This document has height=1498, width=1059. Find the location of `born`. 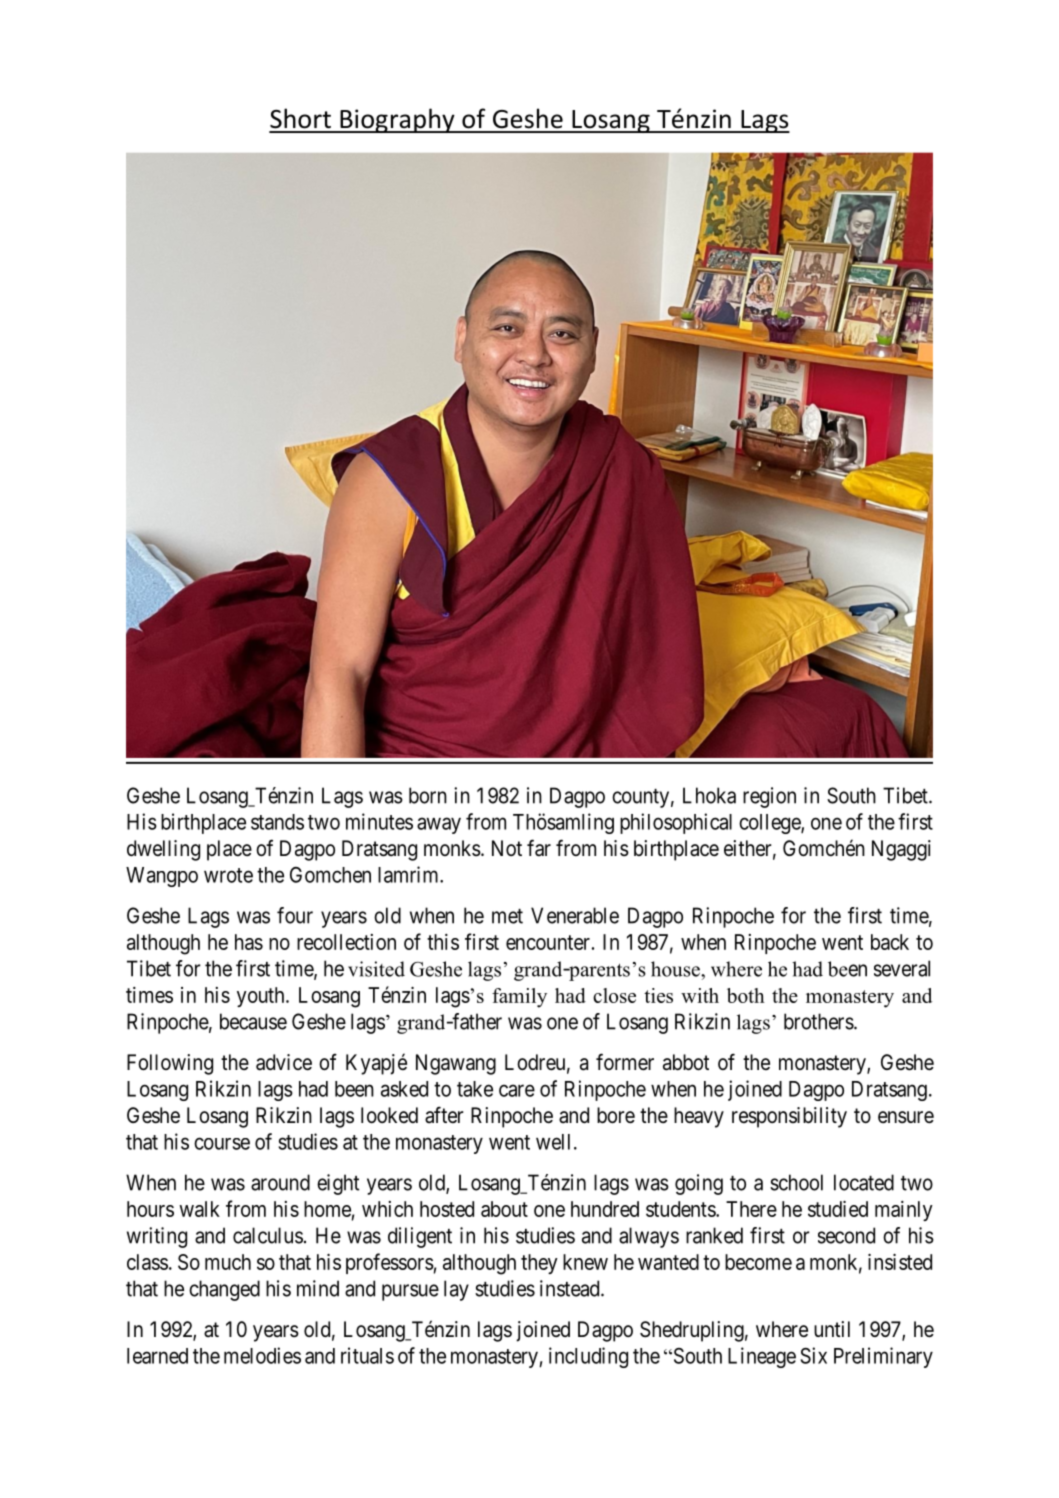

born is located at coordinates (428, 795).
